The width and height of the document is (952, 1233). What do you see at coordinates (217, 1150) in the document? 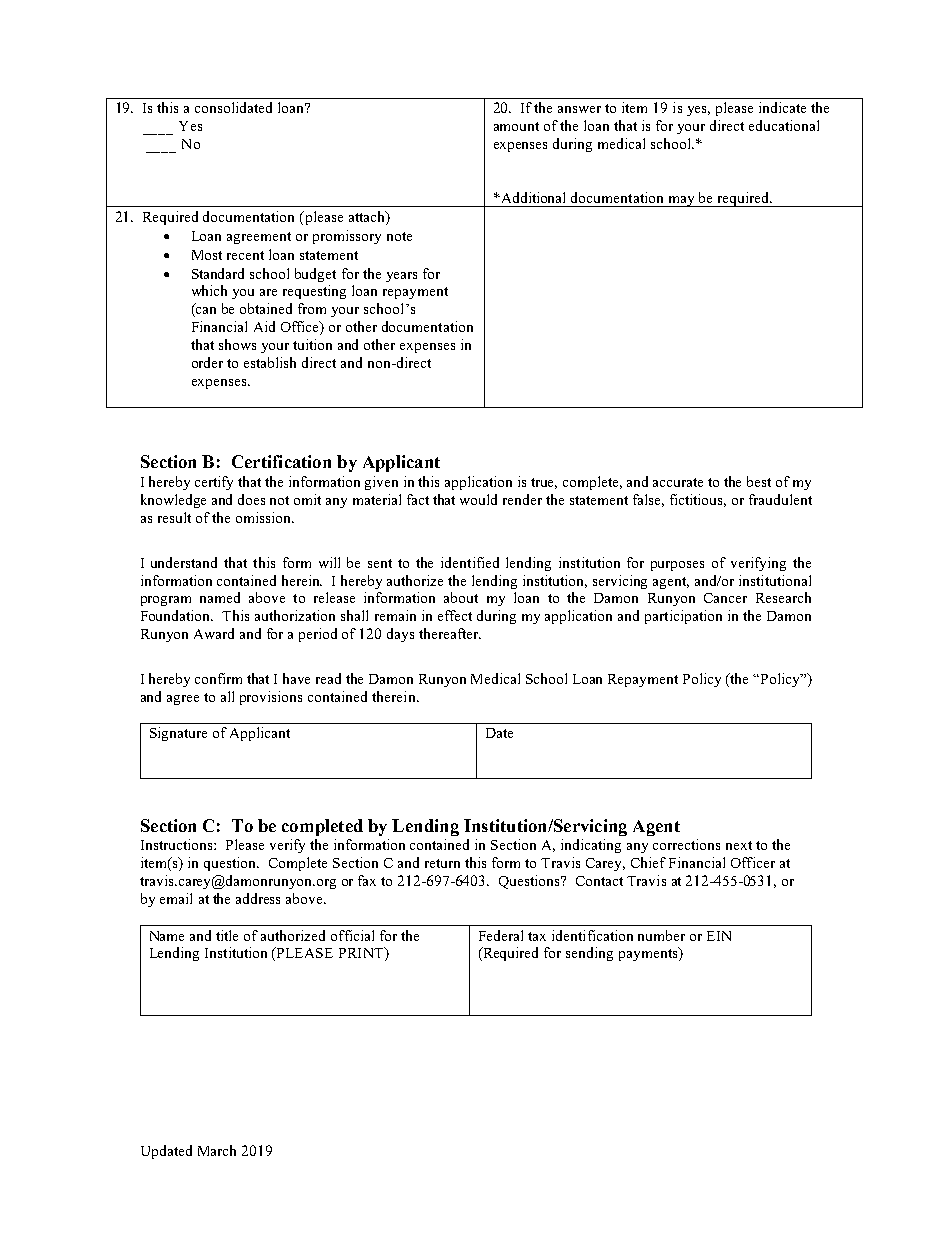
I see `March` at bounding box center [217, 1150].
